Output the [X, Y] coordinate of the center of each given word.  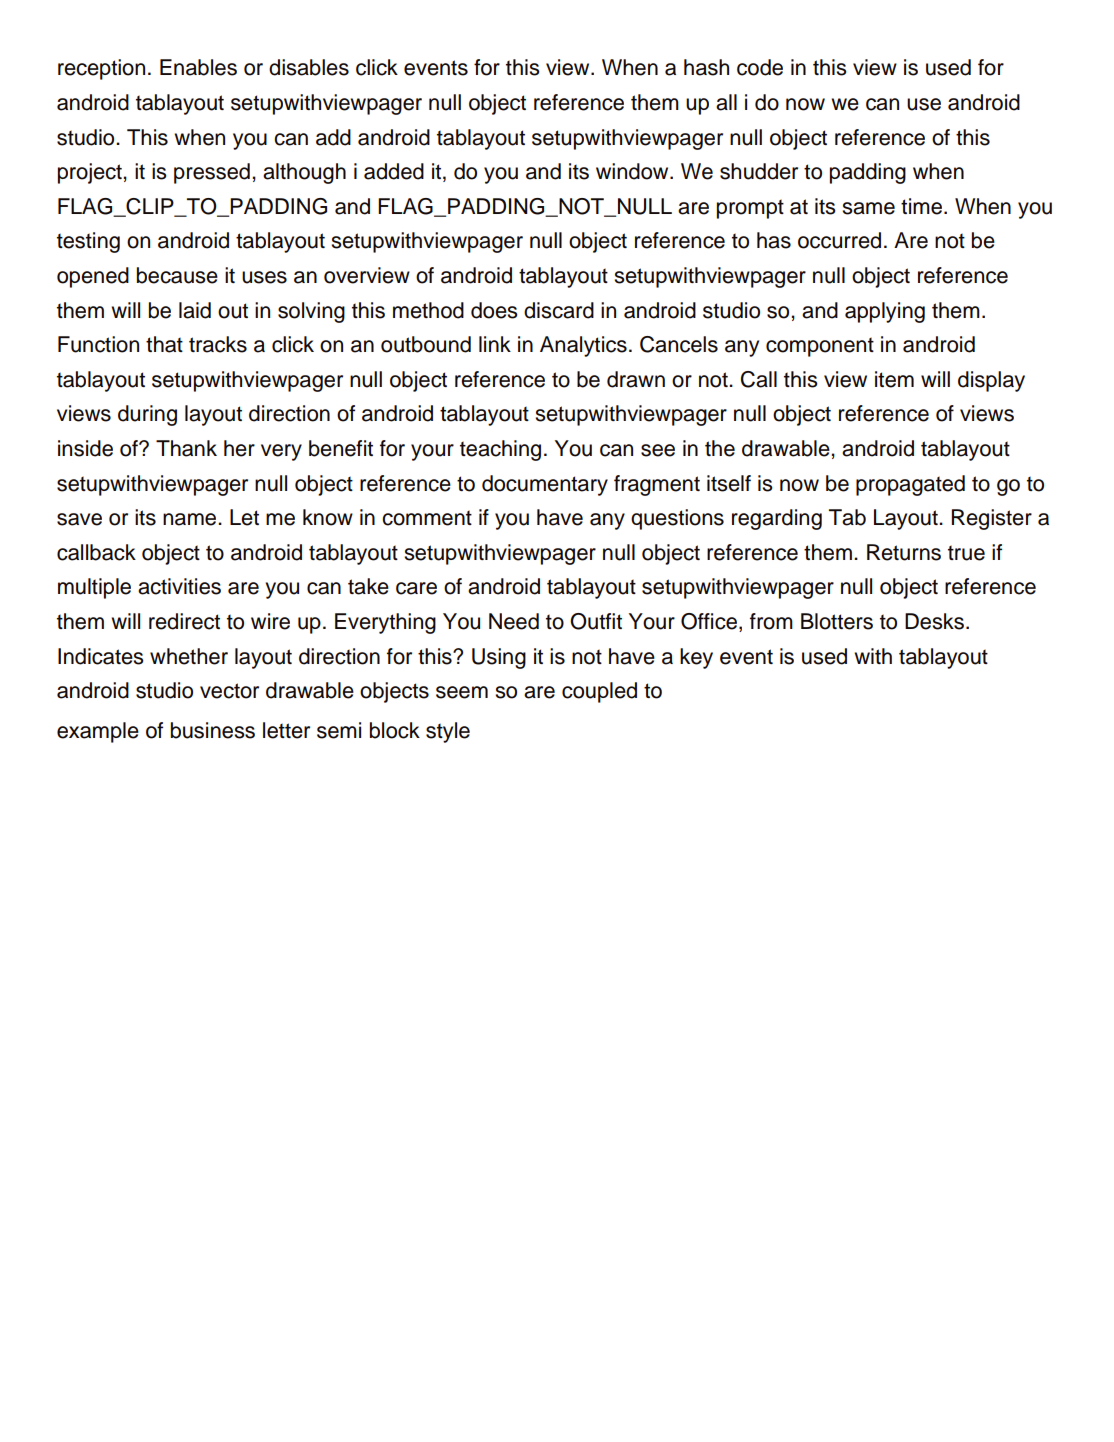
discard [559, 310]
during [147, 415]
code [760, 67]
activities [179, 586]
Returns [904, 552]
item [894, 379]
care [416, 588]
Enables [198, 67]
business [213, 730]
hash [706, 67]
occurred [839, 240]
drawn [636, 379]
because [177, 275]
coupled [599, 692]
